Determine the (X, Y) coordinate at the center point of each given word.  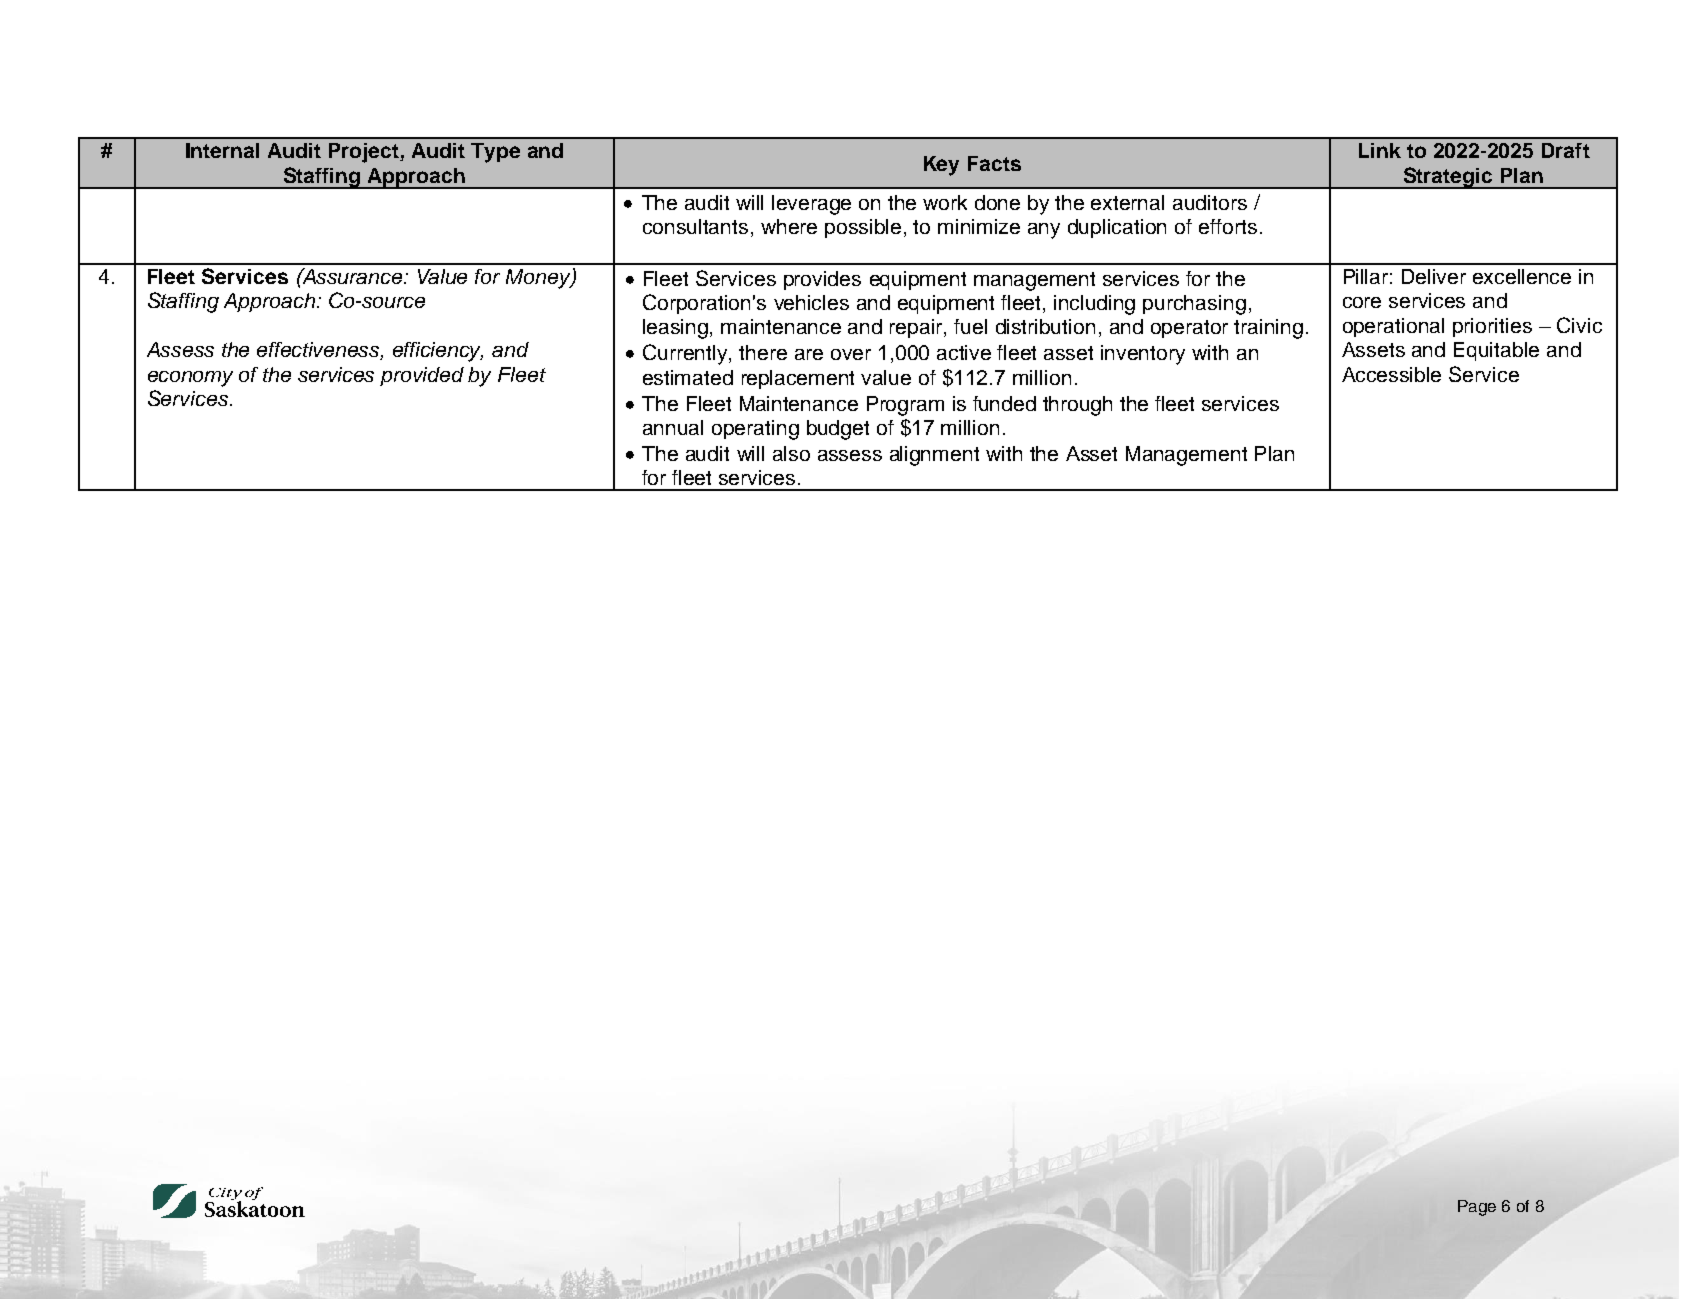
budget (838, 430)
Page (1477, 1208)
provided (422, 376)
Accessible (1391, 374)
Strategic (1448, 178)
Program (905, 406)
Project (365, 153)
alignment (934, 456)
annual (673, 427)
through (1077, 406)
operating (755, 430)
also (791, 453)
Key (941, 166)
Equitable (1496, 351)
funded (1004, 403)
